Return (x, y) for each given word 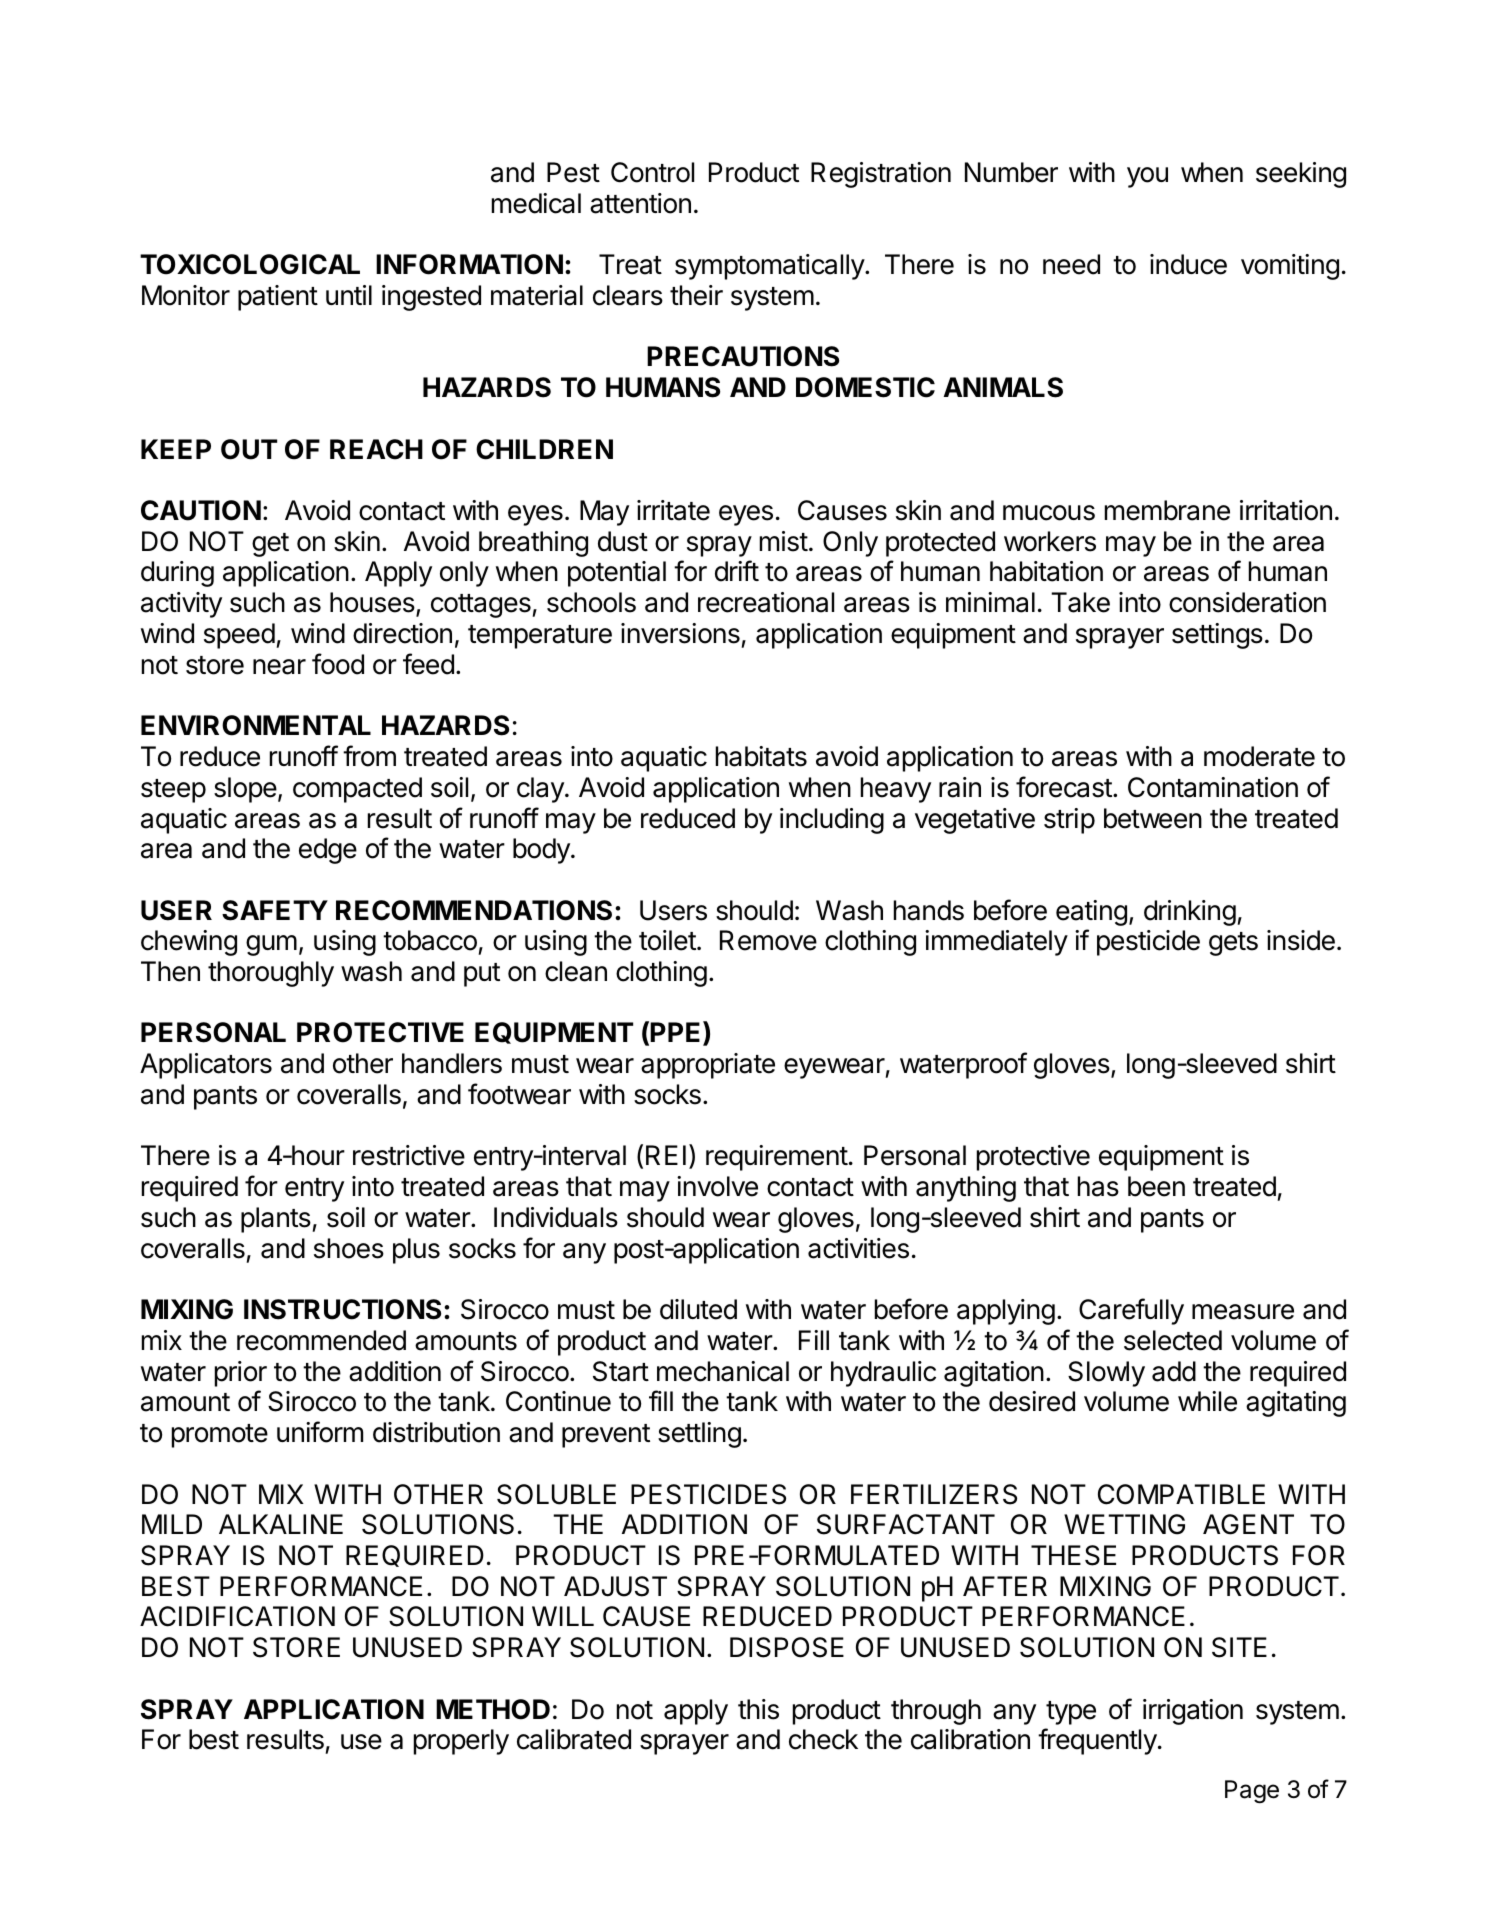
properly (461, 1742)
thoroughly (271, 974)
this (758, 1709)
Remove (768, 940)
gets (1233, 944)
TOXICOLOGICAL (250, 264)
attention (640, 203)
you (1147, 177)
